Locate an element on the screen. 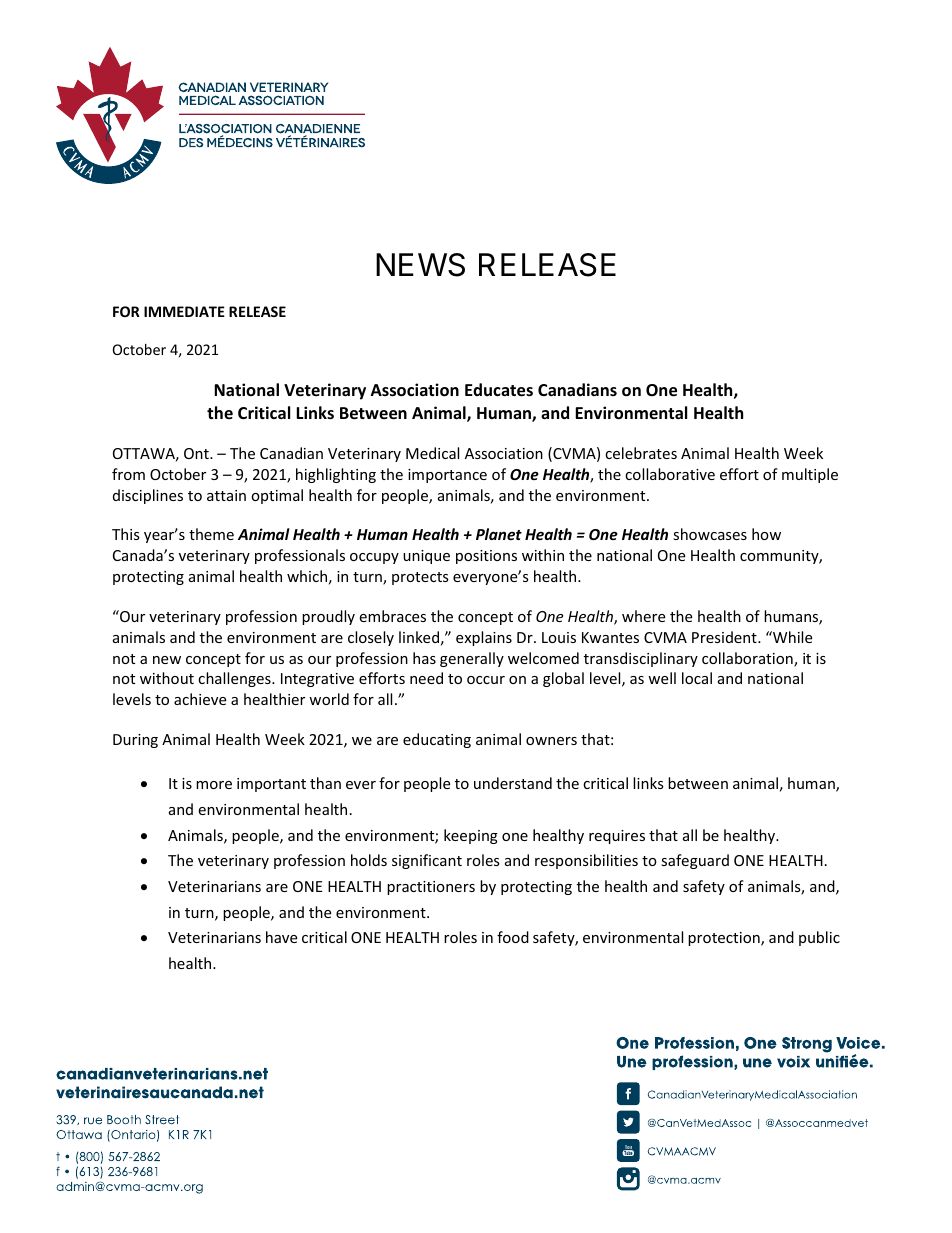 The image size is (952, 1233). proudly is located at coordinates (328, 617).
